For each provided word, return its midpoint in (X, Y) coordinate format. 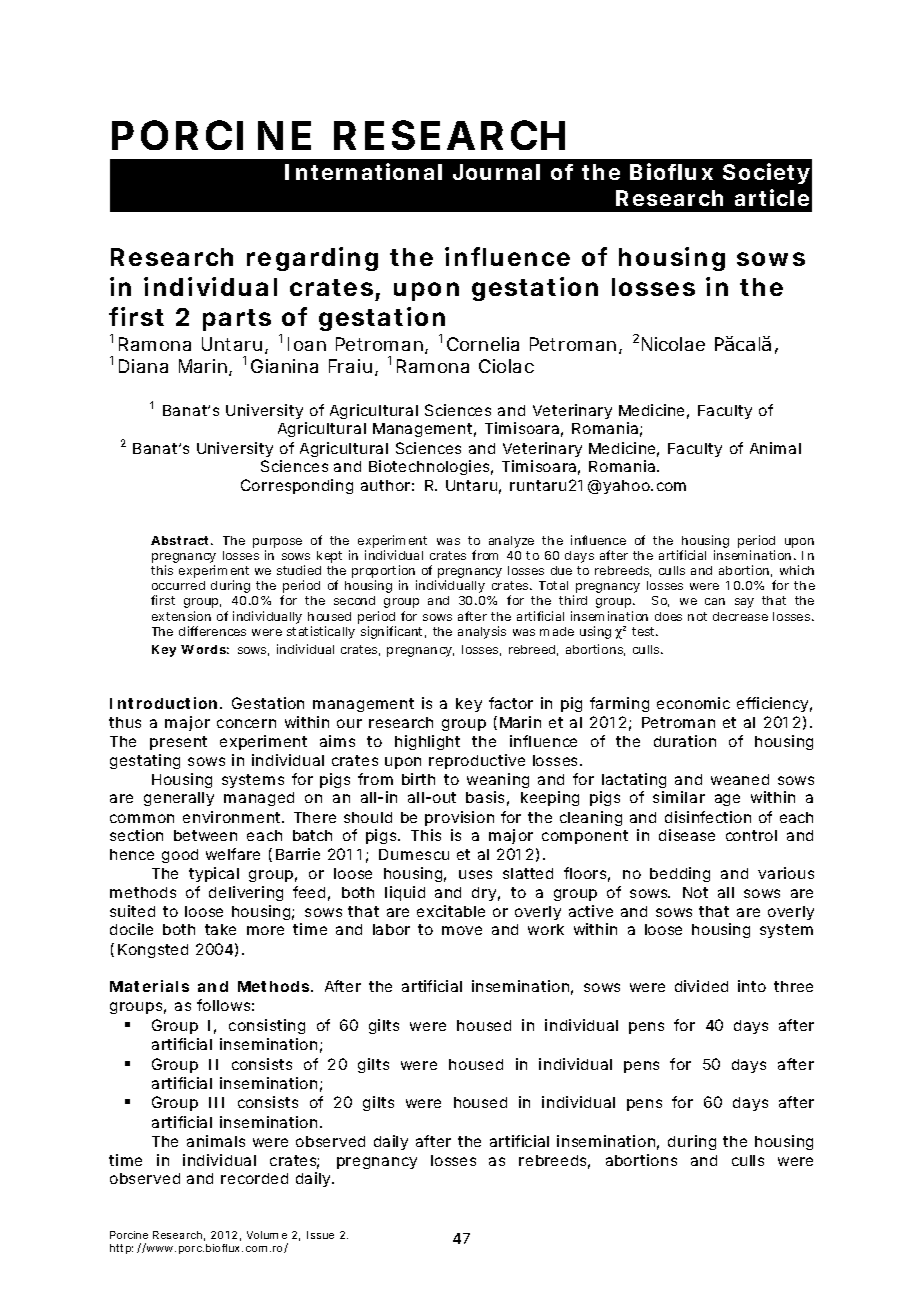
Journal (496, 172)
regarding (312, 259)
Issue (320, 1235)
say (744, 603)
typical (214, 874)
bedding (680, 874)
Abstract (182, 540)
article (772, 197)
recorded (254, 1178)
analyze (511, 542)
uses (475, 874)
